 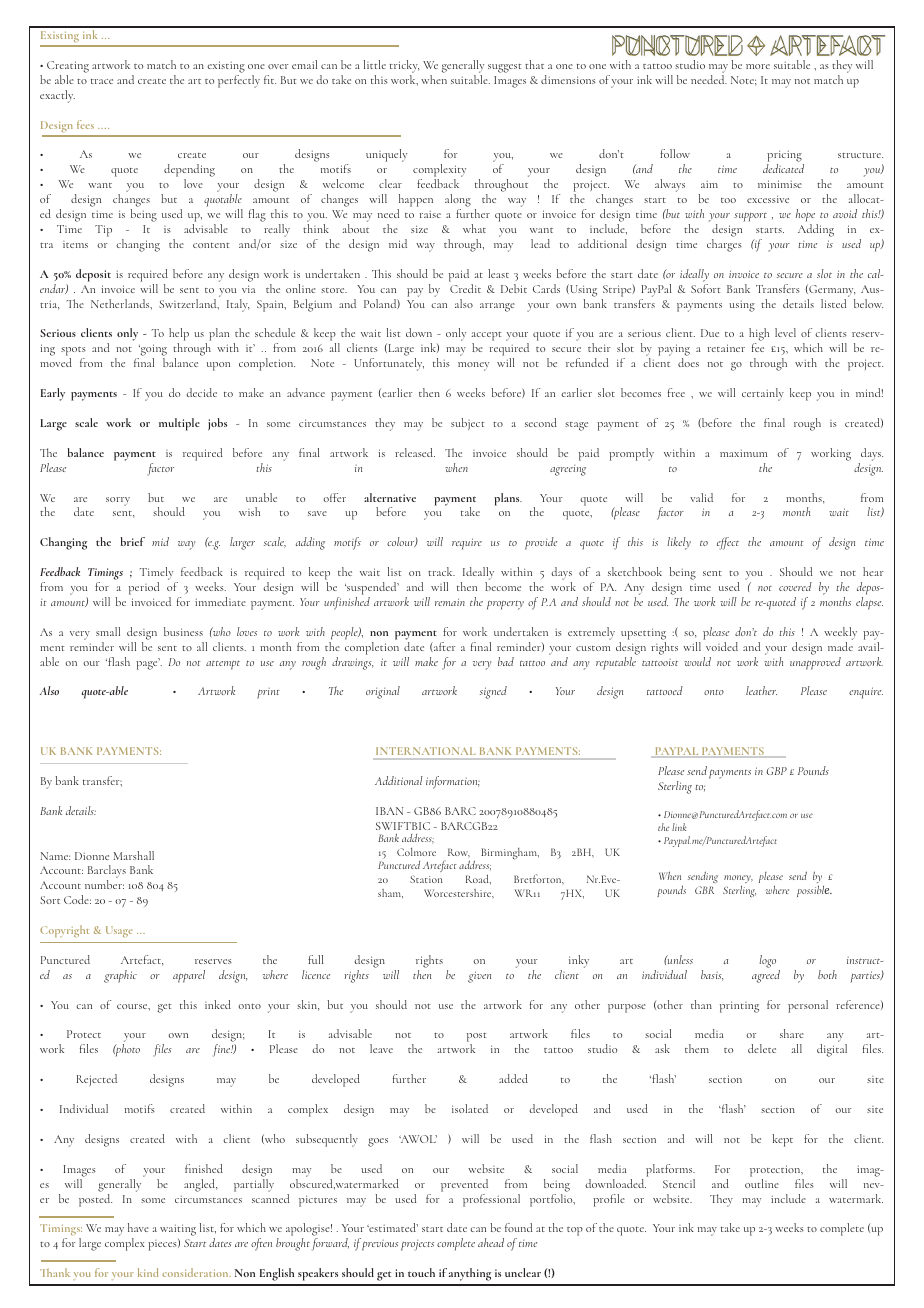 What do you see at coordinates (761, 690) in the document?
I see `leather` at bounding box center [761, 690].
